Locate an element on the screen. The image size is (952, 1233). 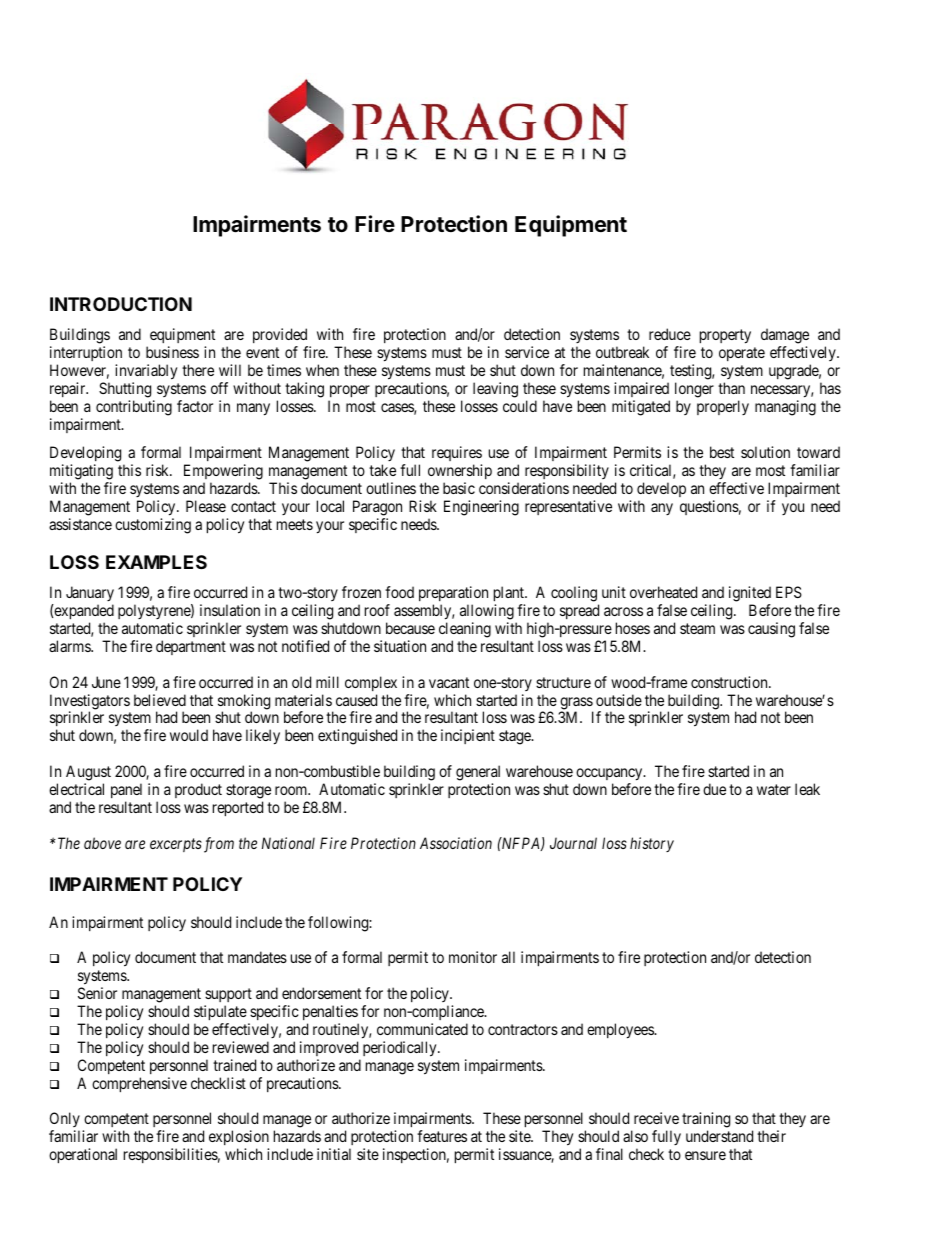
incipient is located at coordinates (468, 736).
